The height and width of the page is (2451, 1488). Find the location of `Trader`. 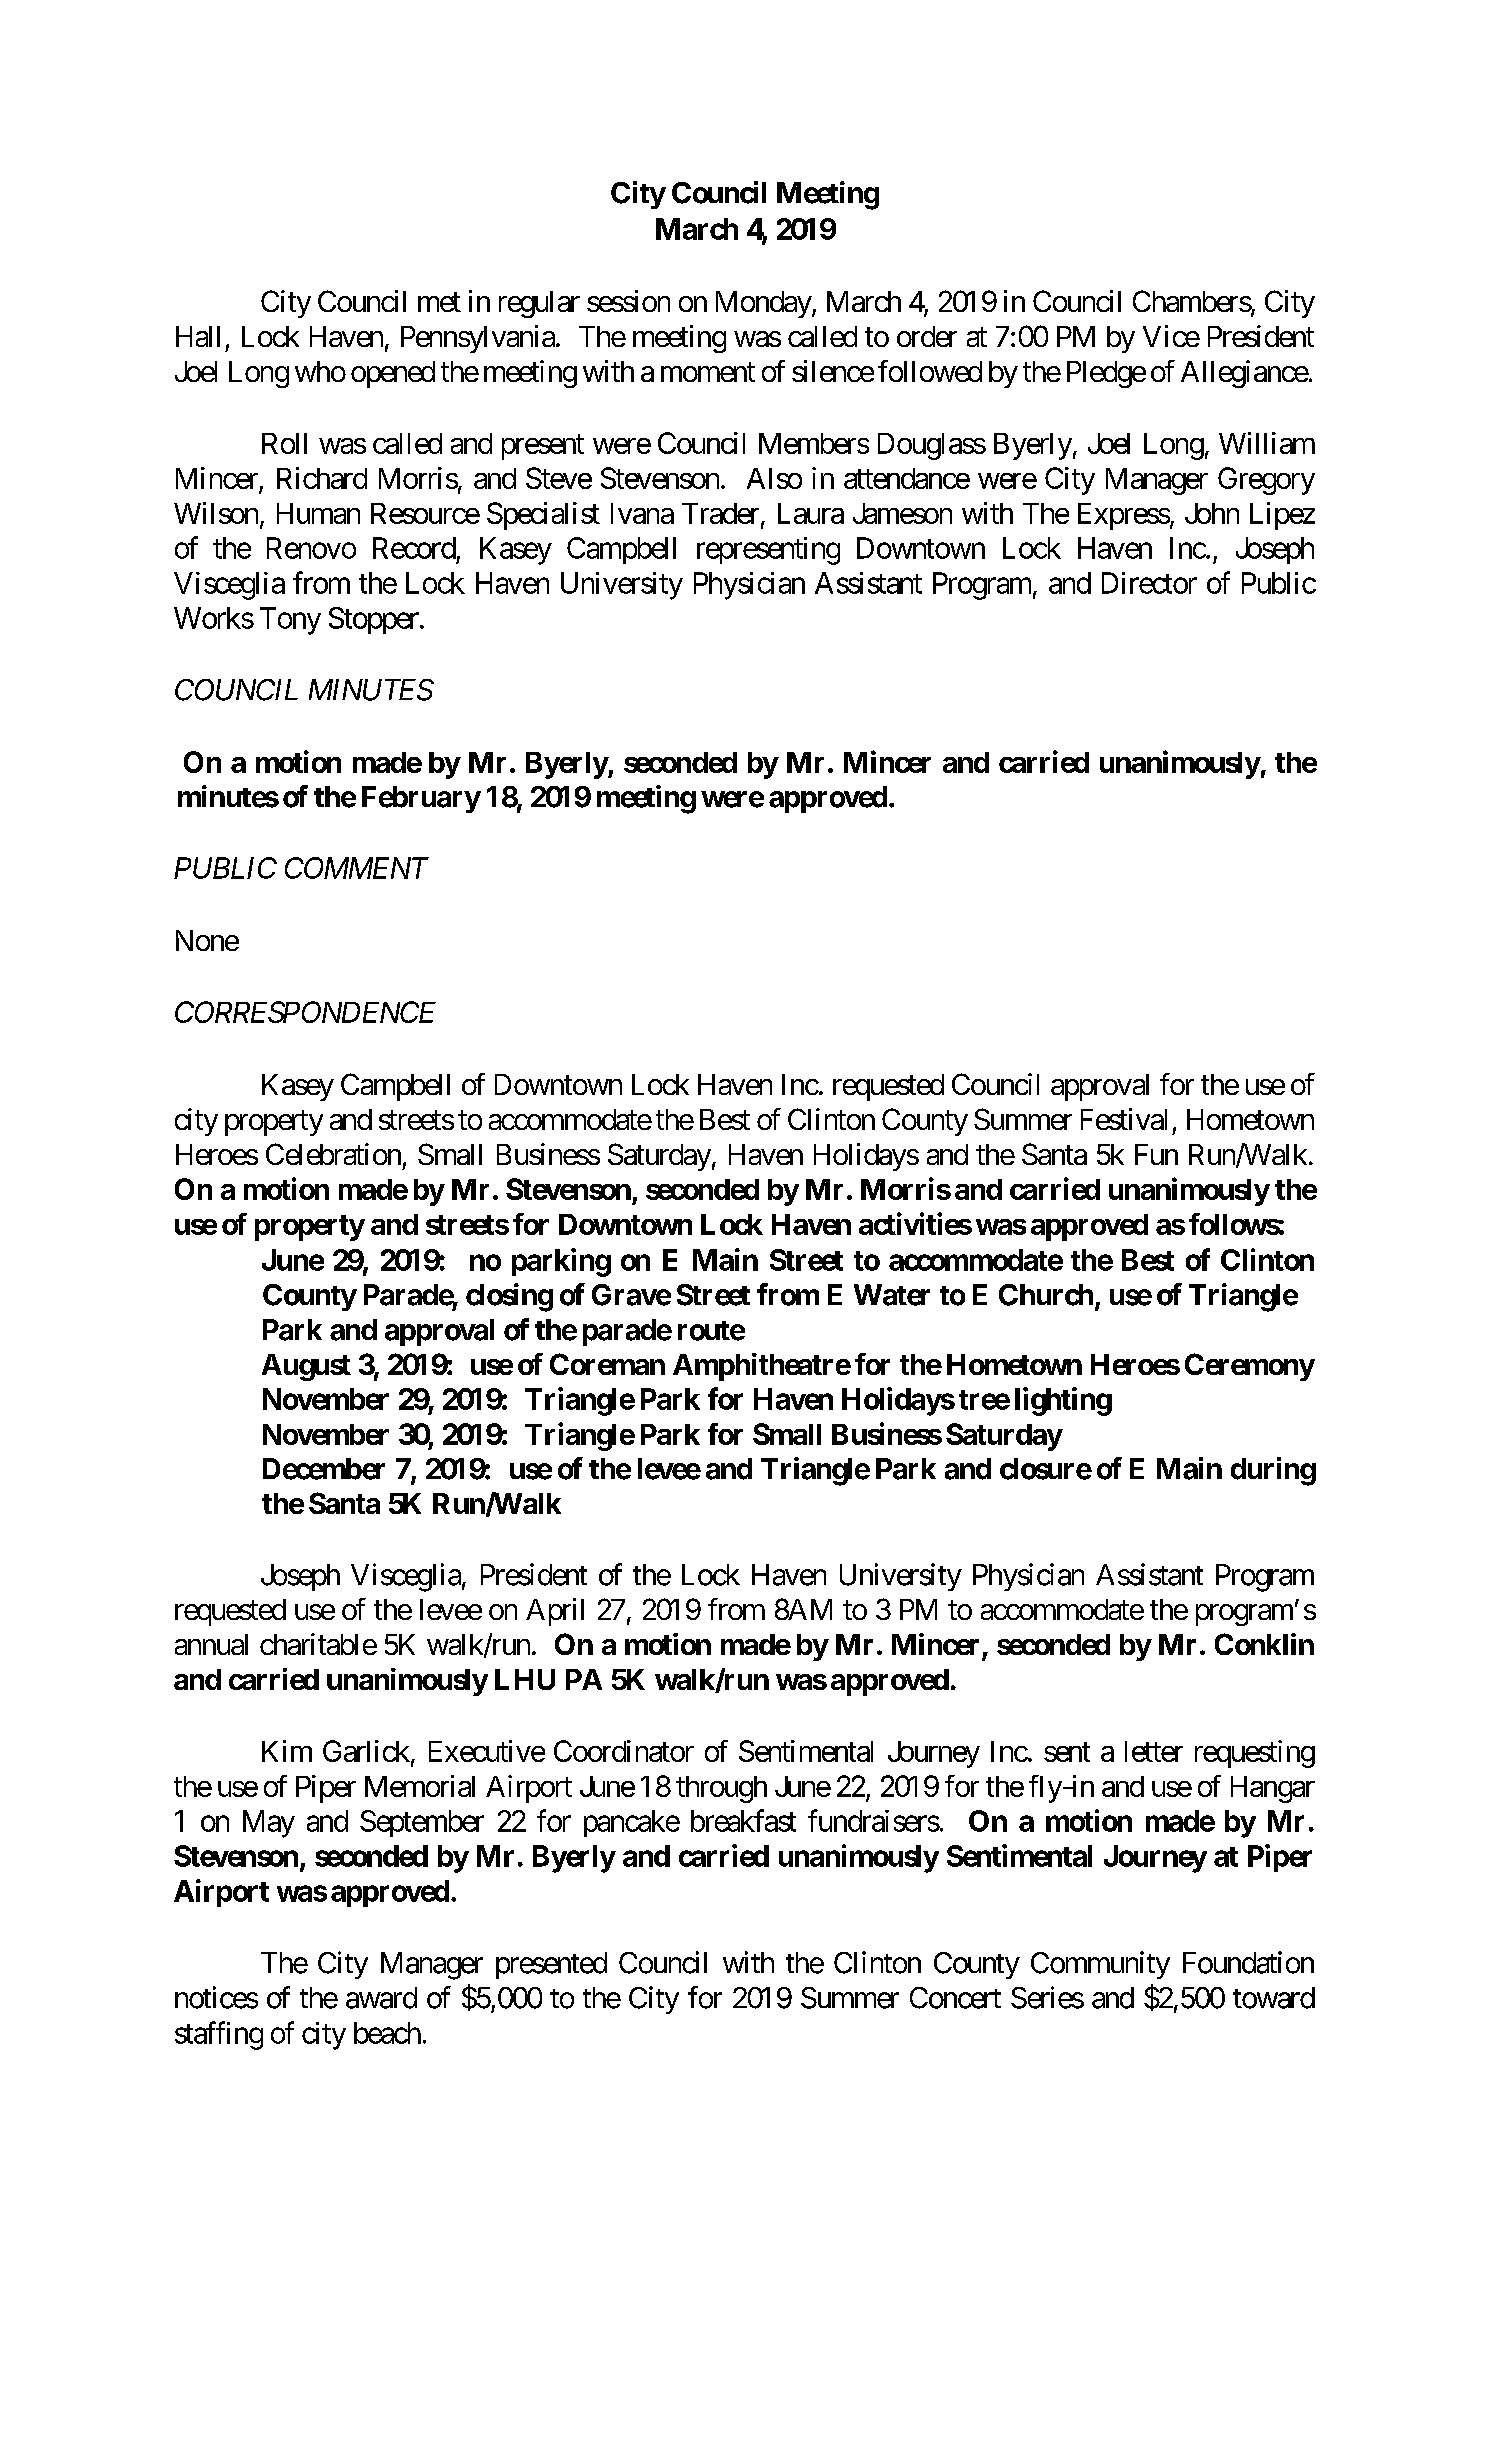

Trader is located at coordinates (720, 513).
